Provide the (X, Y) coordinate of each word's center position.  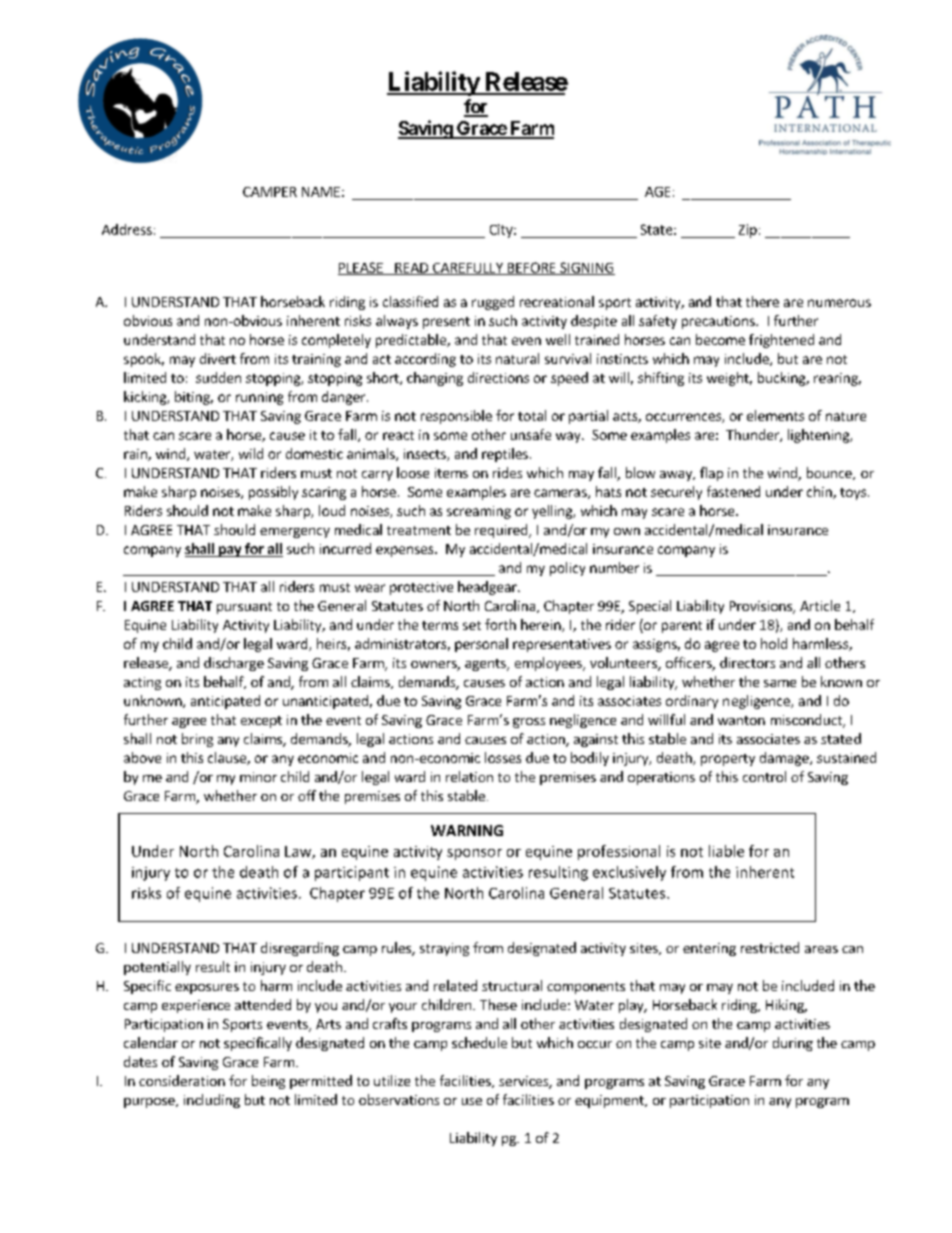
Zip (748, 231)
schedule (479, 1042)
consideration (182, 1080)
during (793, 1044)
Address (127, 229)
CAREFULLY (467, 269)
